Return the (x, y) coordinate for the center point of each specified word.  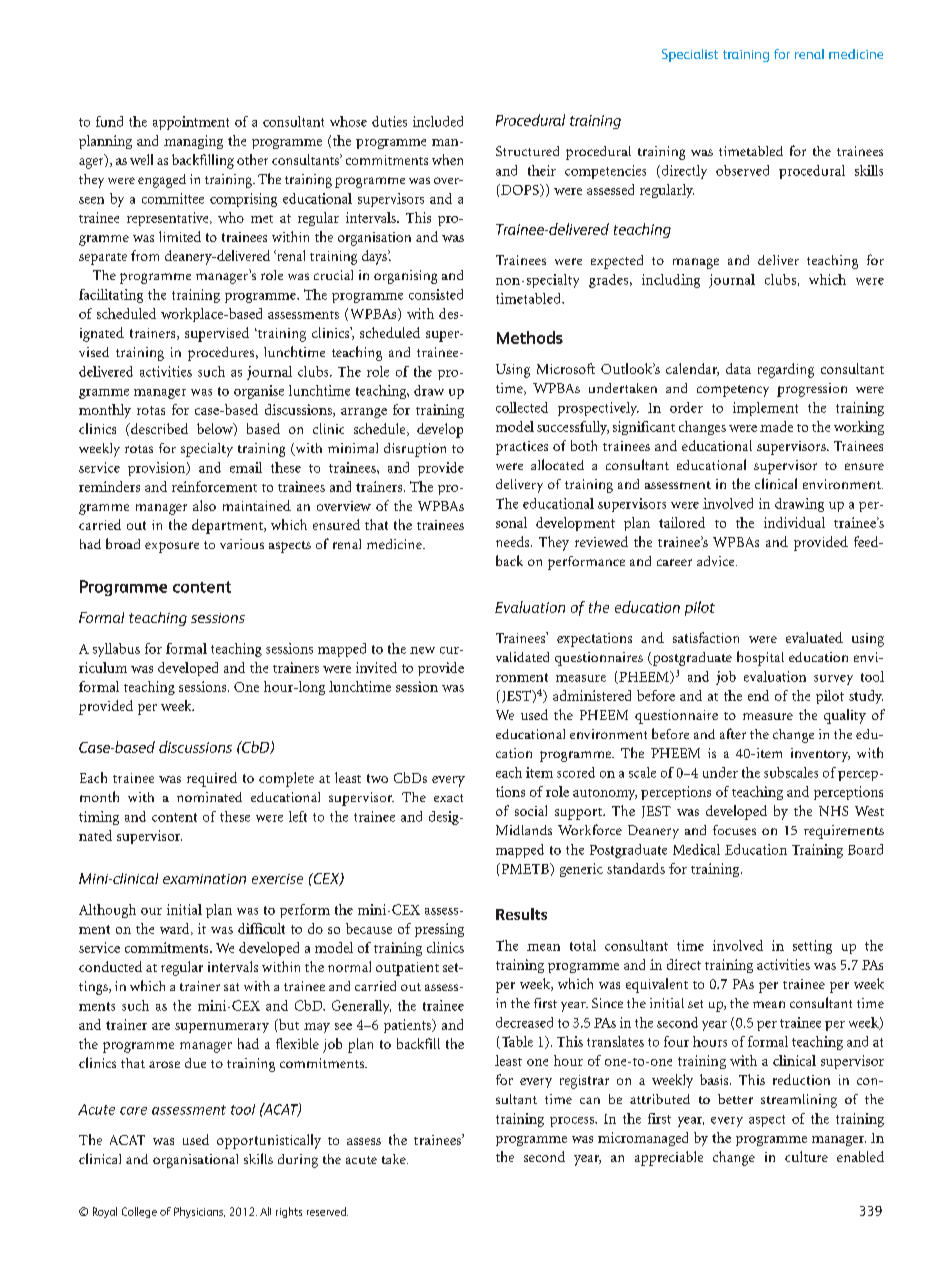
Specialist (690, 55)
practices (522, 448)
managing (193, 142)
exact (448, 798)
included (438, 121)
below (216, 429)
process (573, 1122)
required (212, 779)
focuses (734, 830)
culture (806, 1156)
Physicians (199, 1212)
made (776, 426)
